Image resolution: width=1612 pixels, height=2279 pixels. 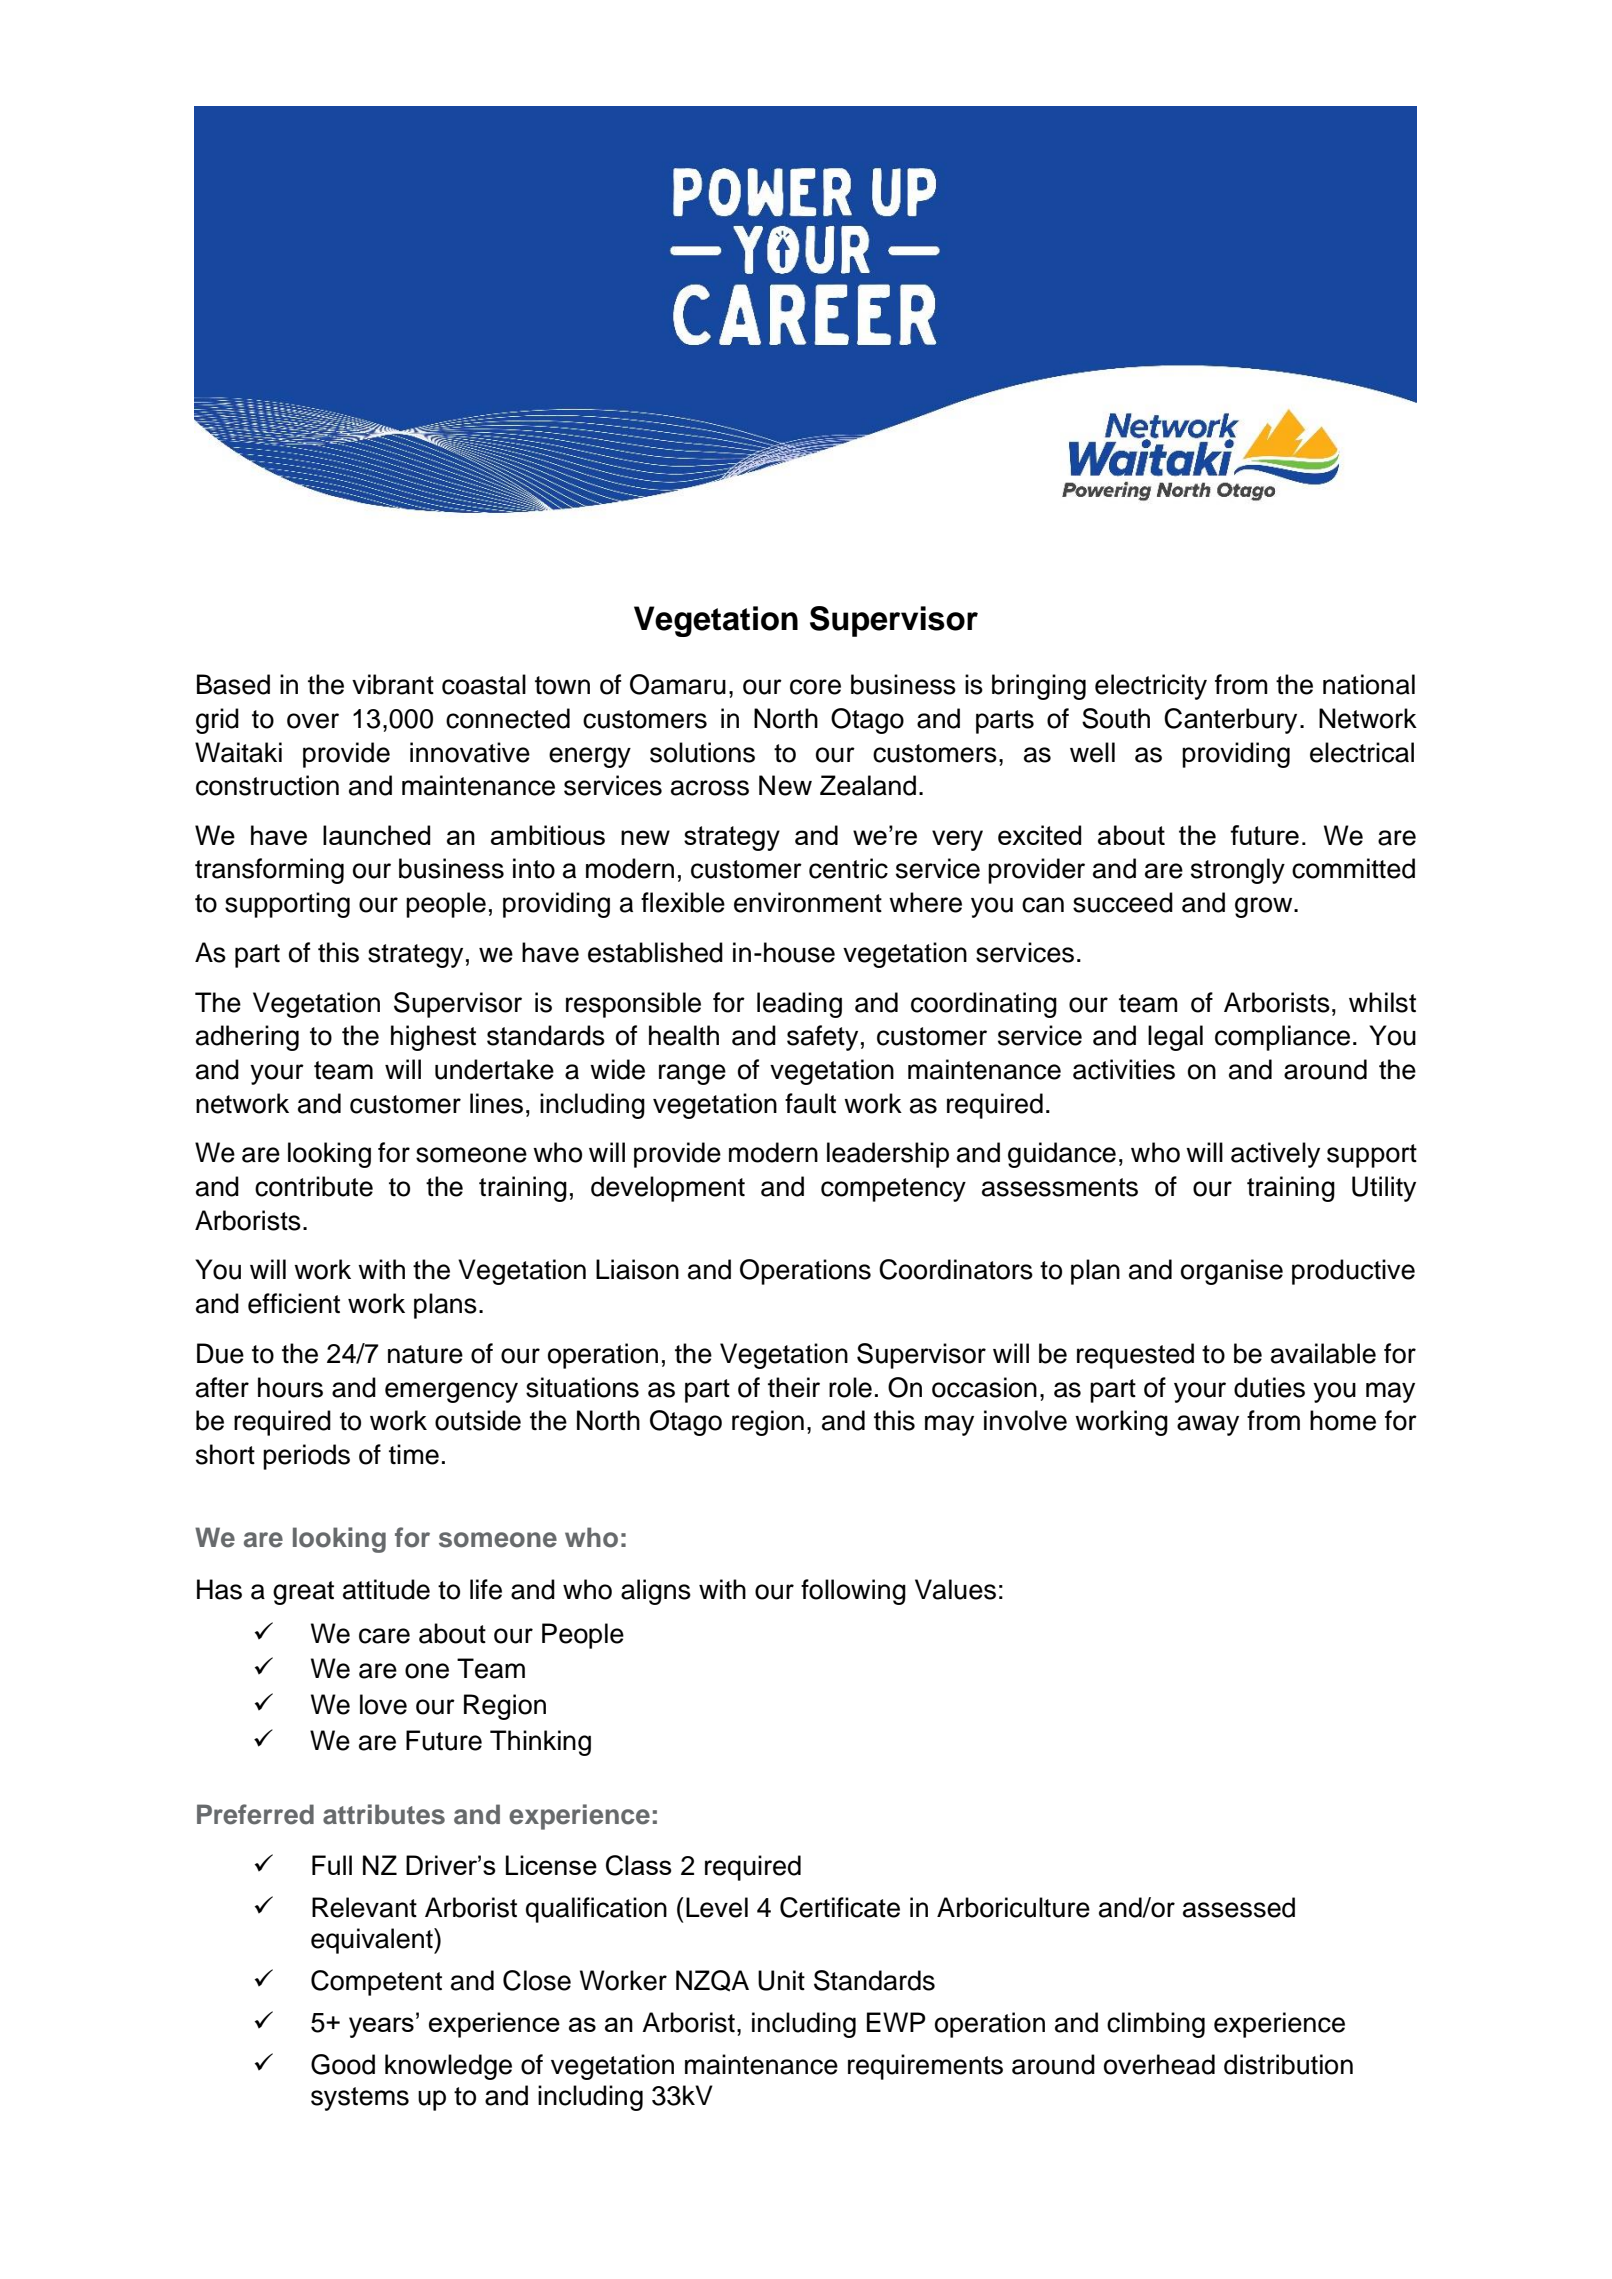 What do you see at coordinates (1230, 721) in the image?
I see `Canterbury` at bounding box center [1230, 721].
